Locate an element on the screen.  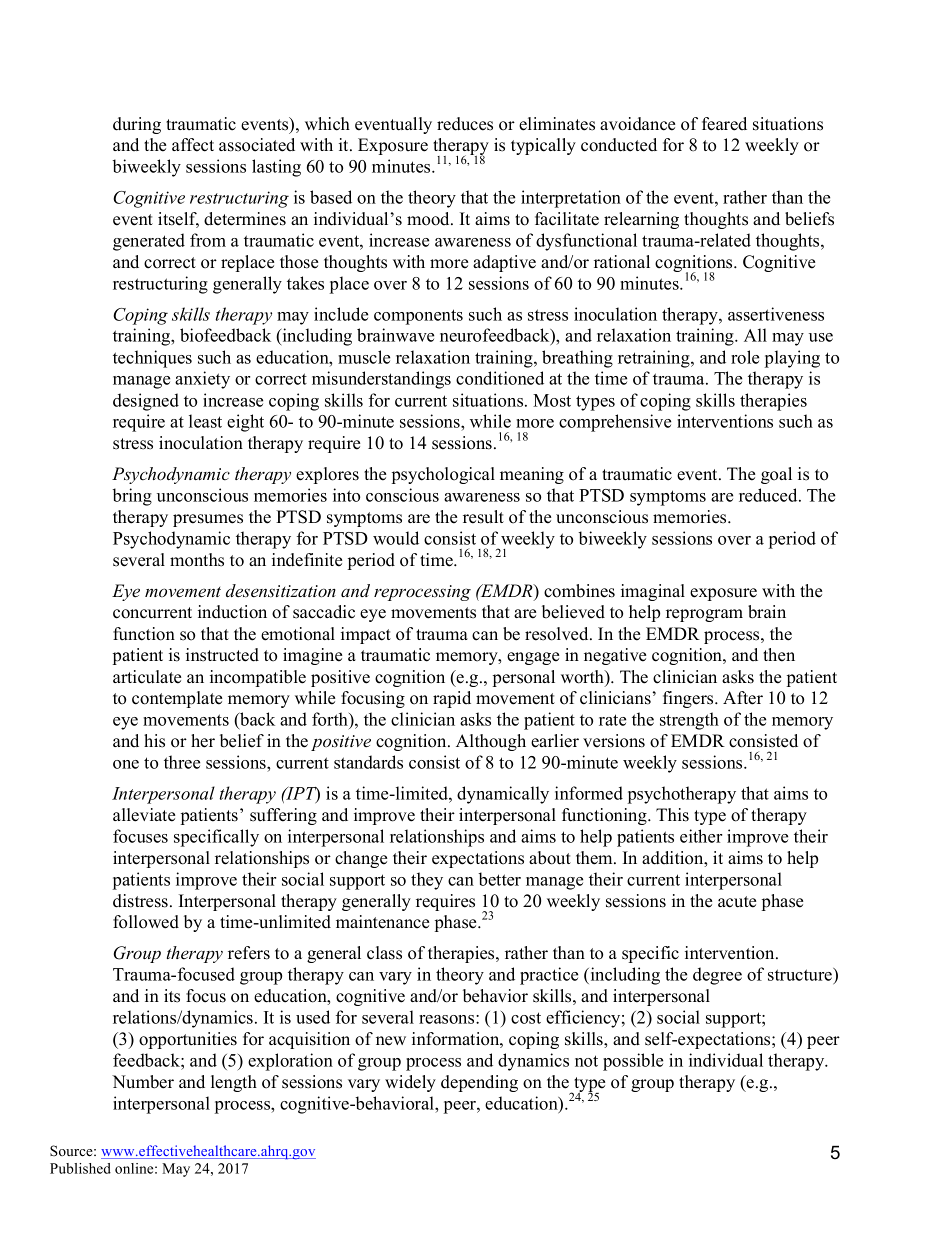
impact is located at coordinates (366, 635).
